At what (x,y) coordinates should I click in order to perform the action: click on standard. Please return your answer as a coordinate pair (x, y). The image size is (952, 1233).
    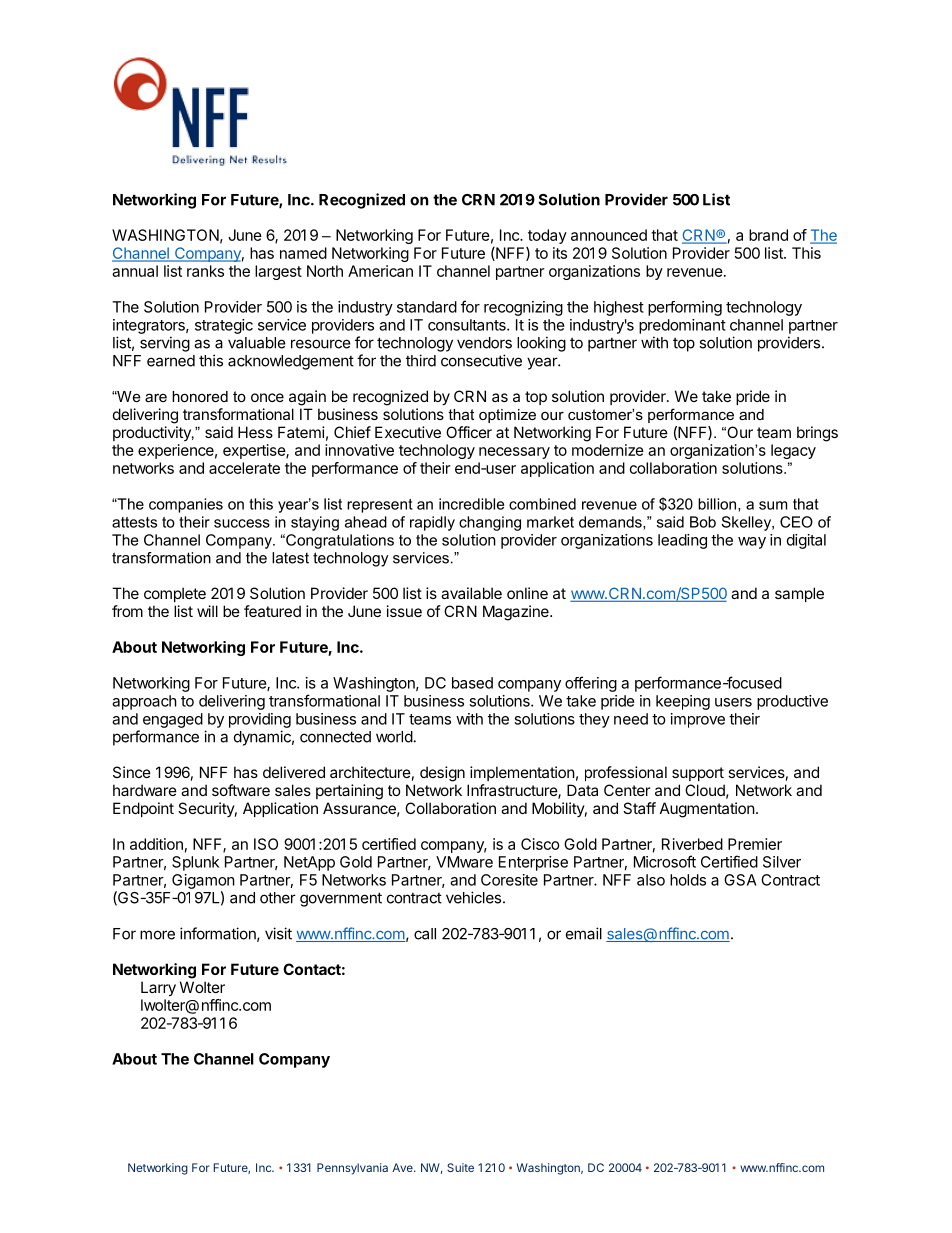
    Looking at the image, I should click on (427, 307).
